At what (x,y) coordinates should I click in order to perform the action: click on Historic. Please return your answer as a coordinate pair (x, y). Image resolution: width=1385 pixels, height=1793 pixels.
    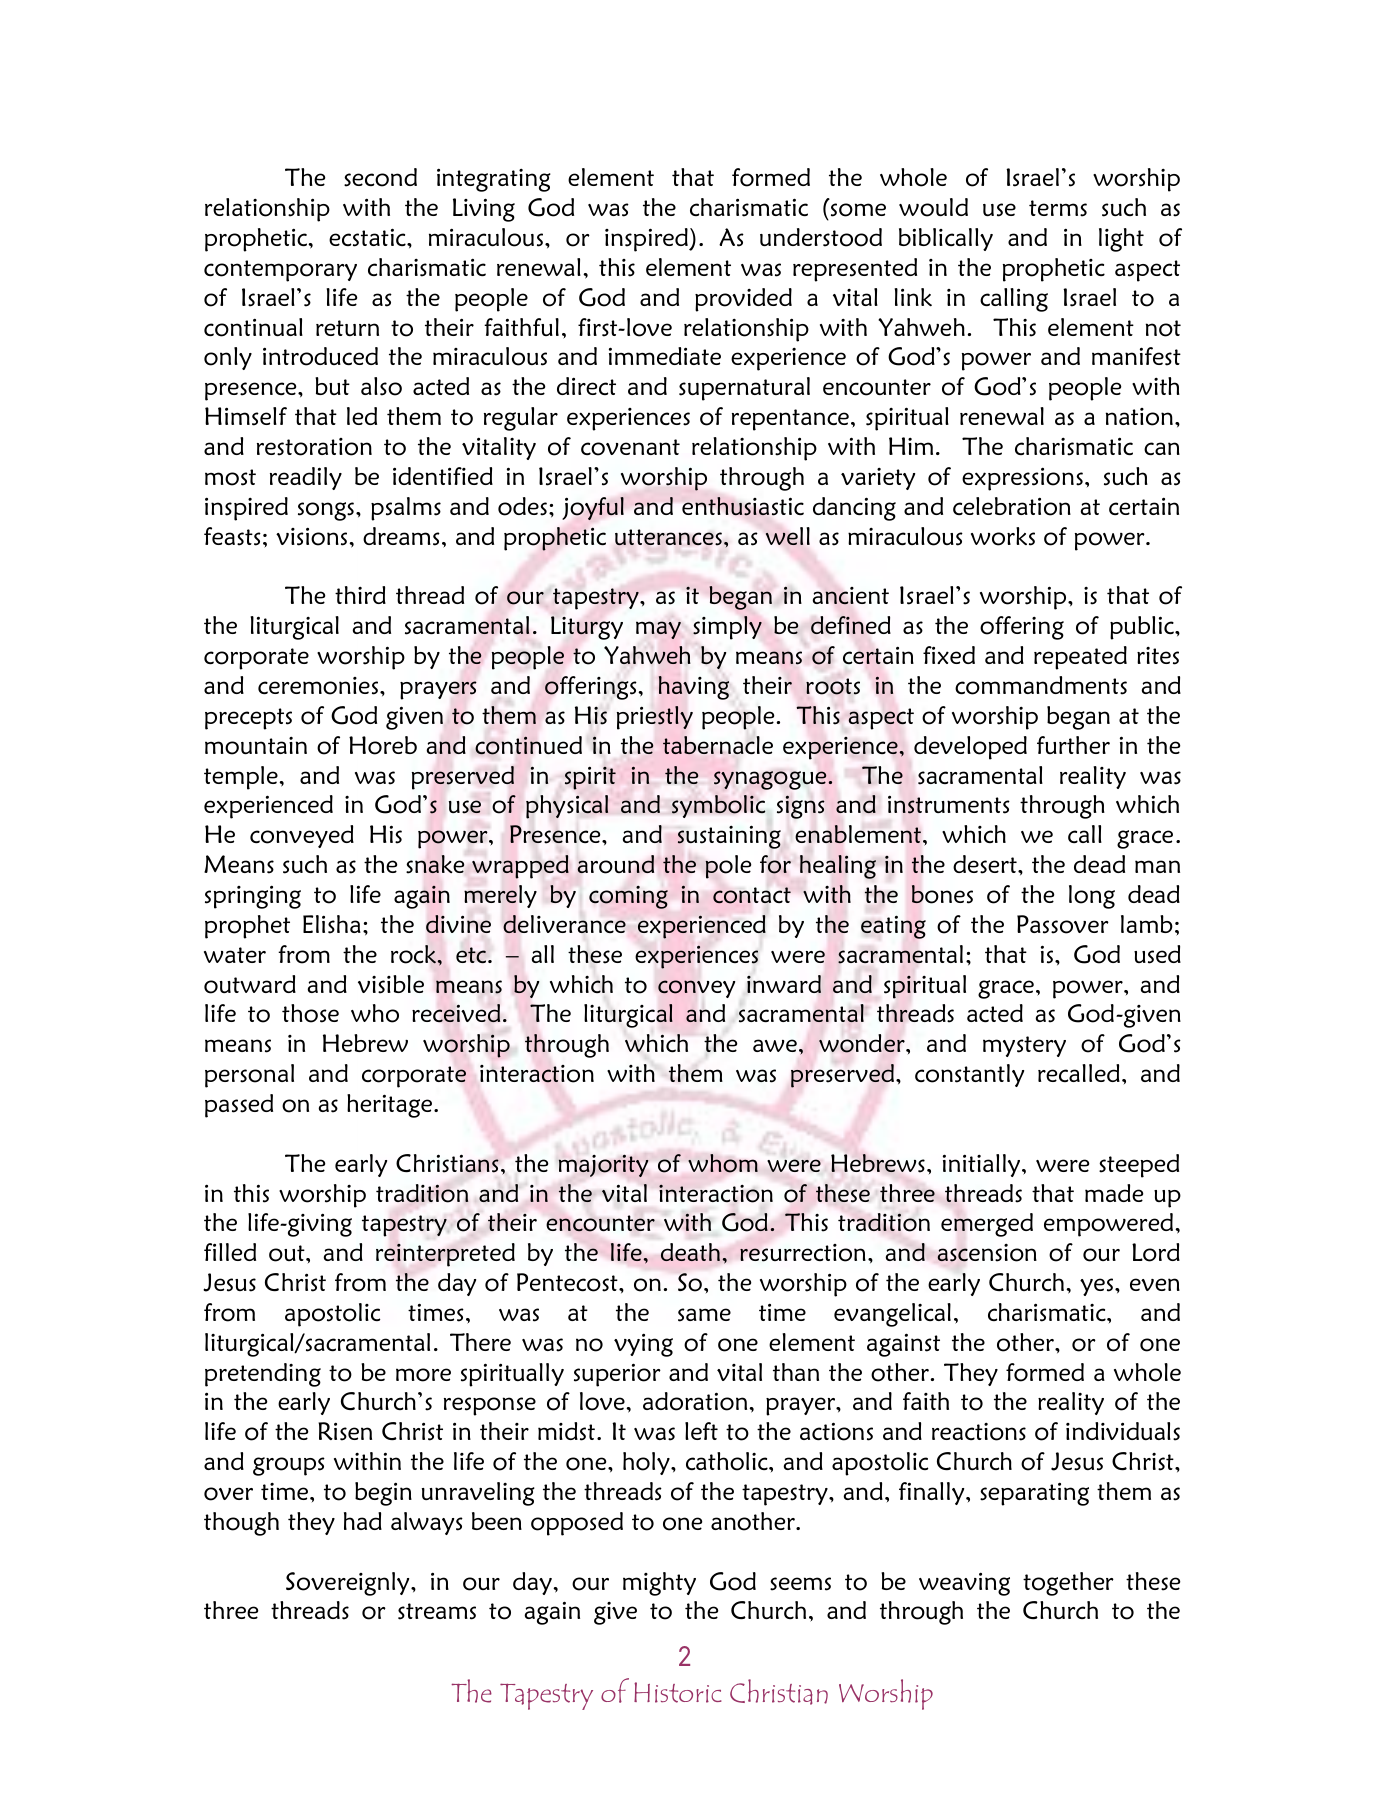
    Looking at the image, I should click on (678, 1692).
